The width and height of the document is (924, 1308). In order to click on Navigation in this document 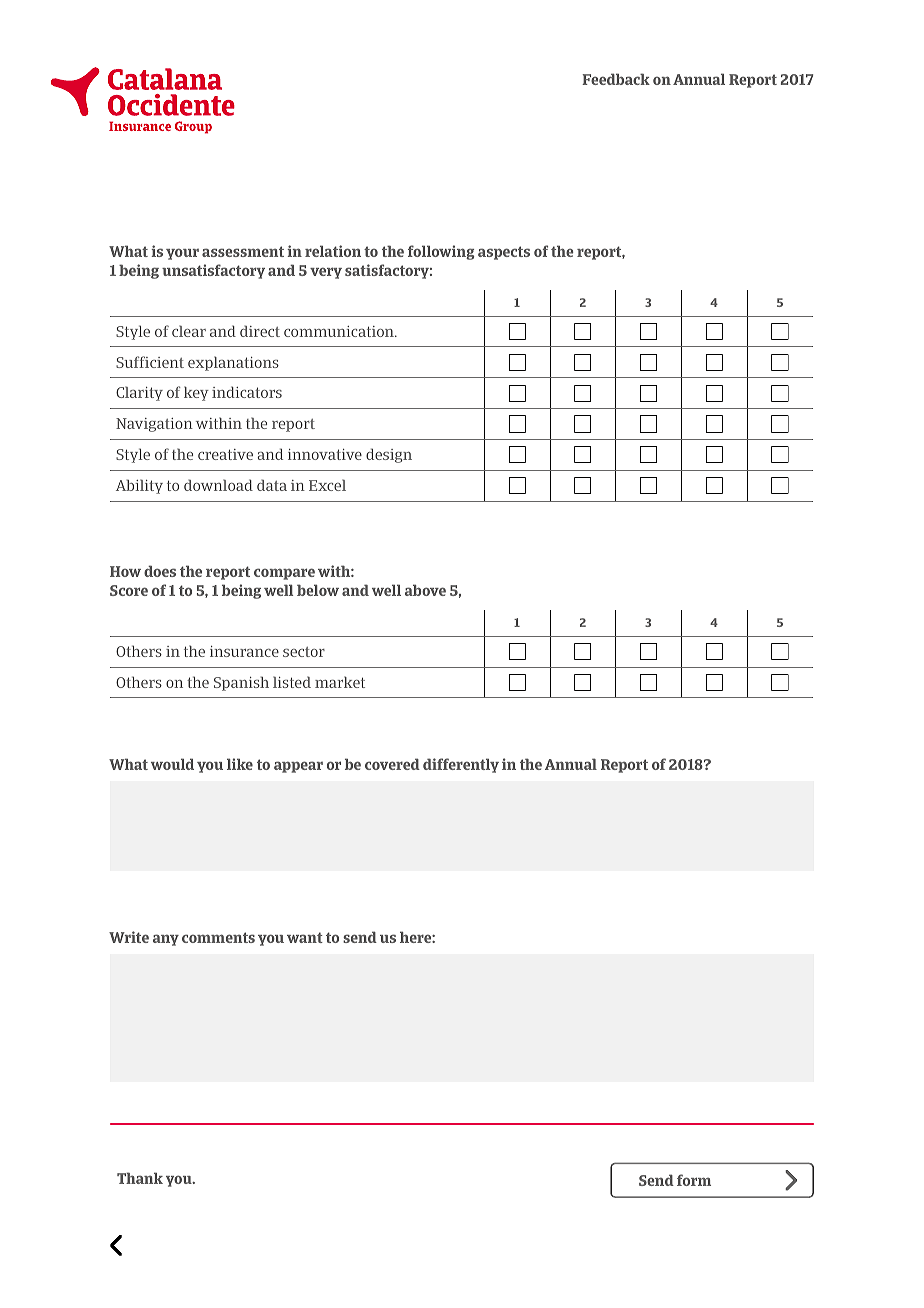, I will do `click(154, 425)`.
